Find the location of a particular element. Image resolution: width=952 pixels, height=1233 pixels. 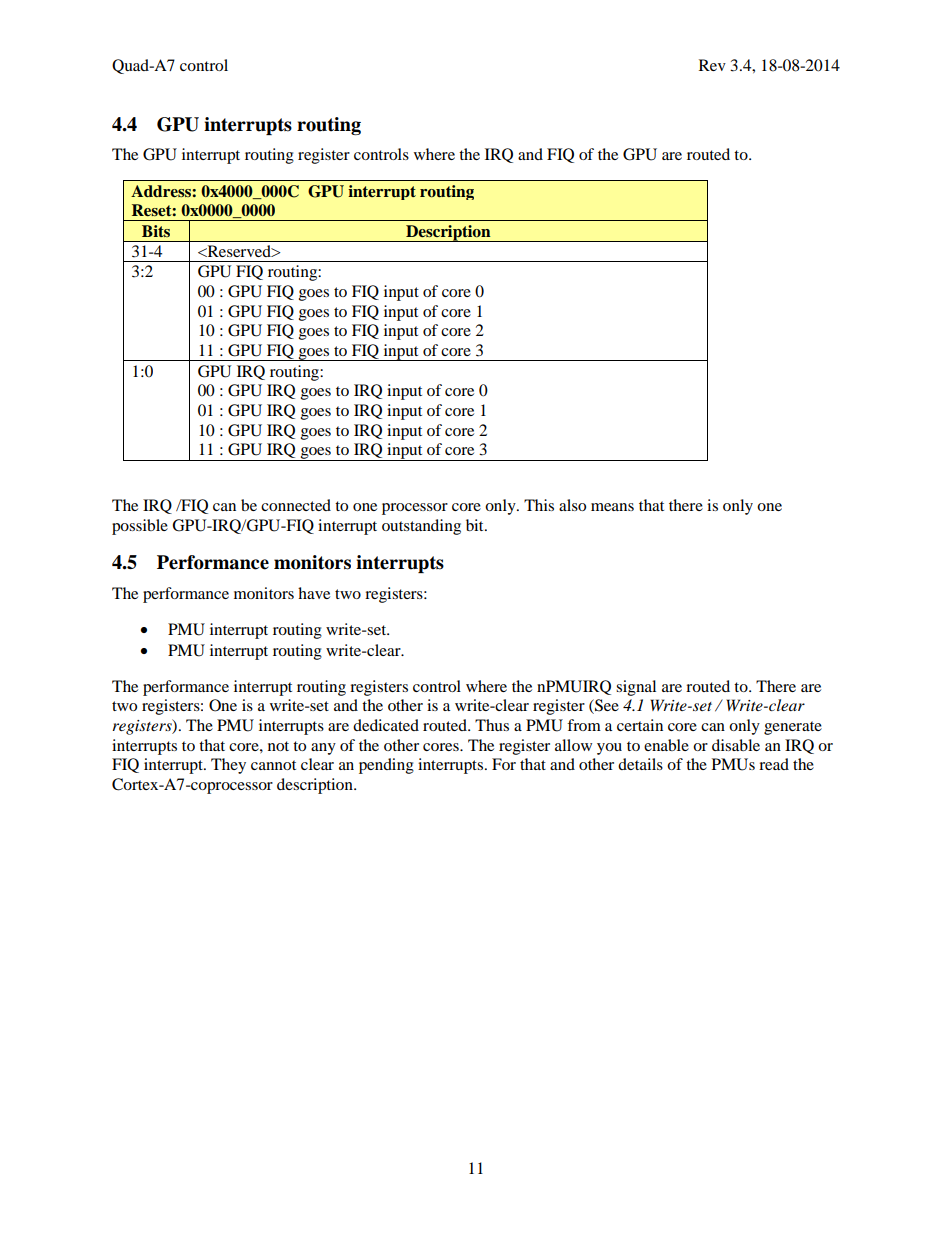

This is located at coordinates (539, 505).
